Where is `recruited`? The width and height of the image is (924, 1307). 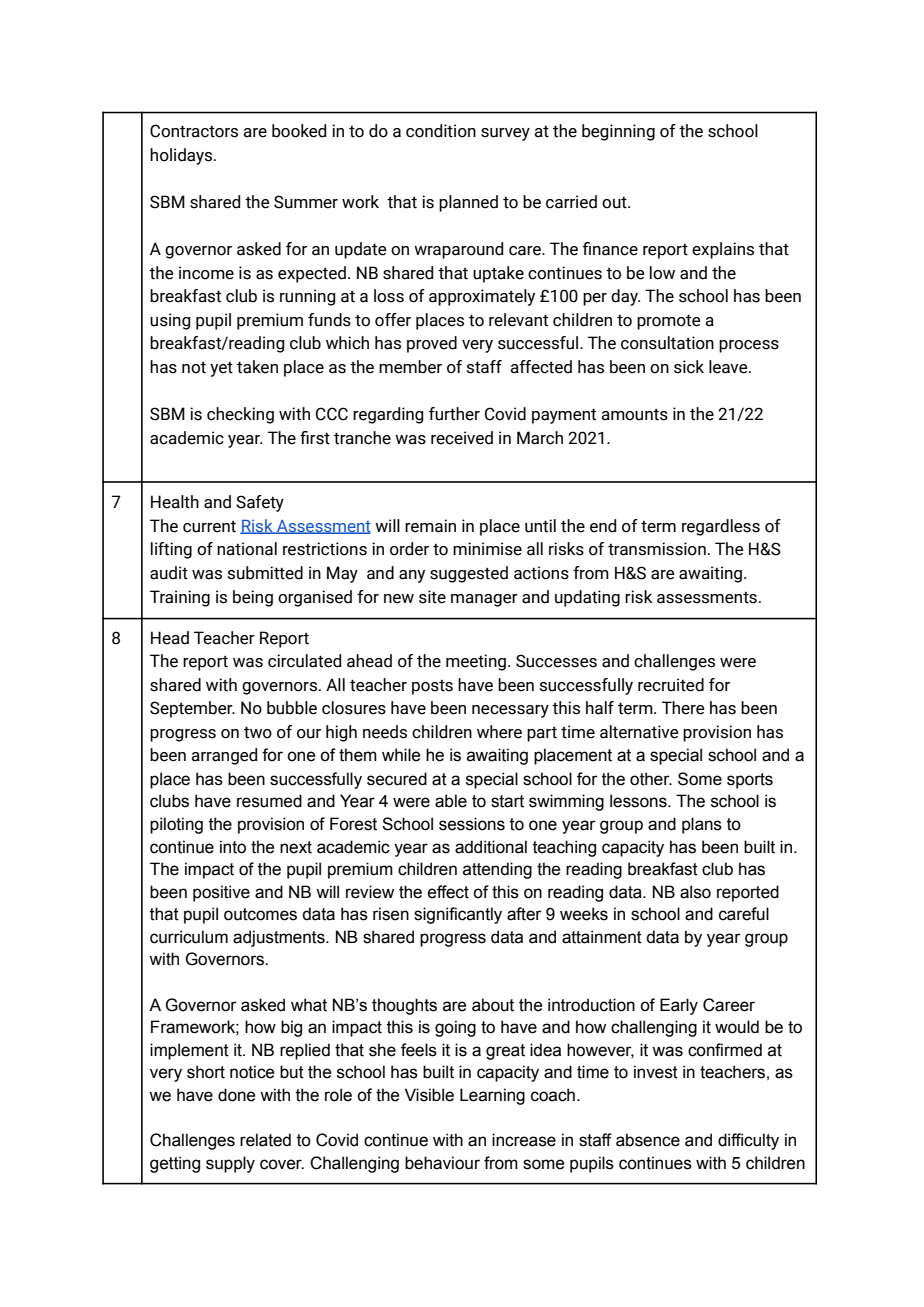
recruited is located at coordinates (671, 685).
